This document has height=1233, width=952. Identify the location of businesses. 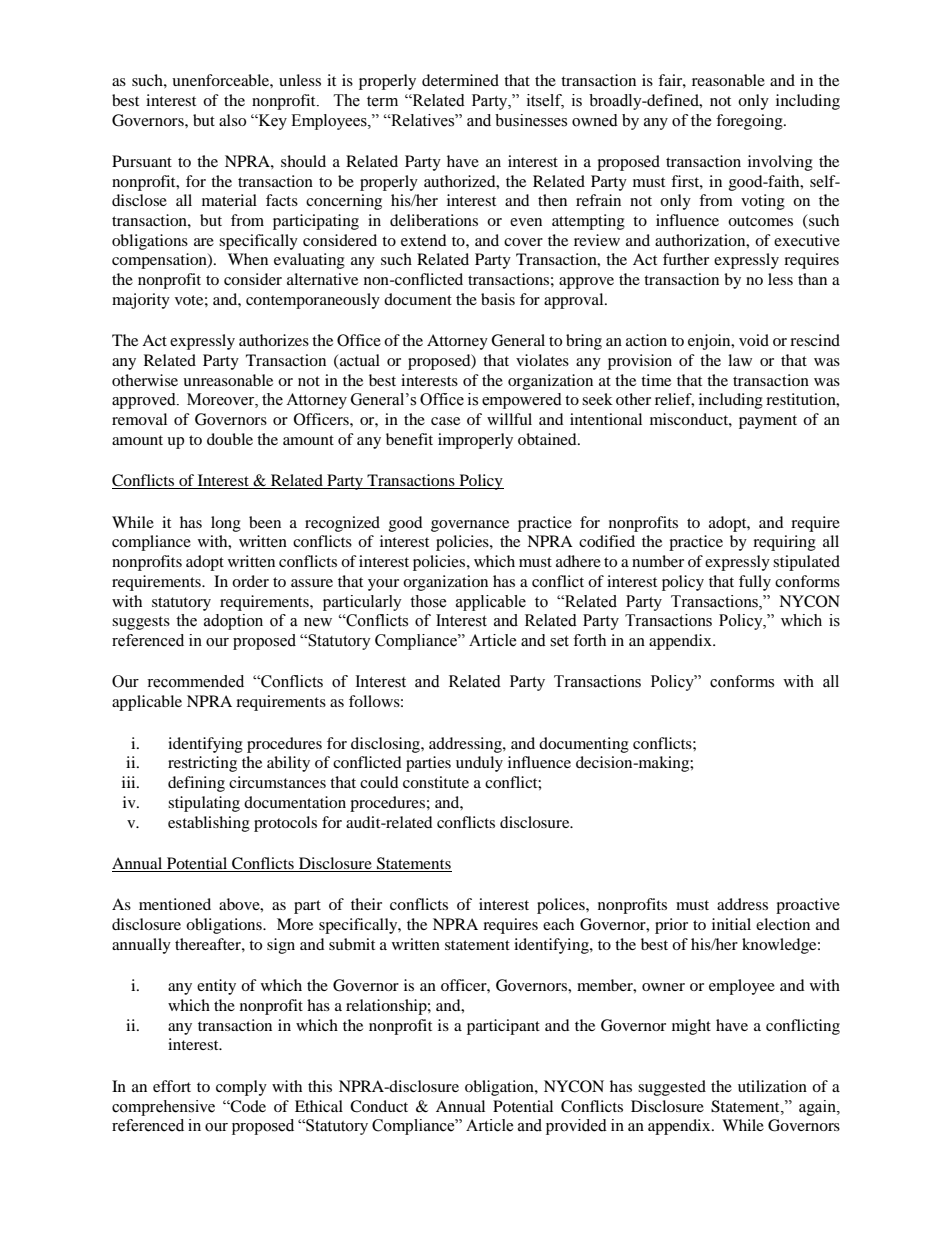
(531, 120).
